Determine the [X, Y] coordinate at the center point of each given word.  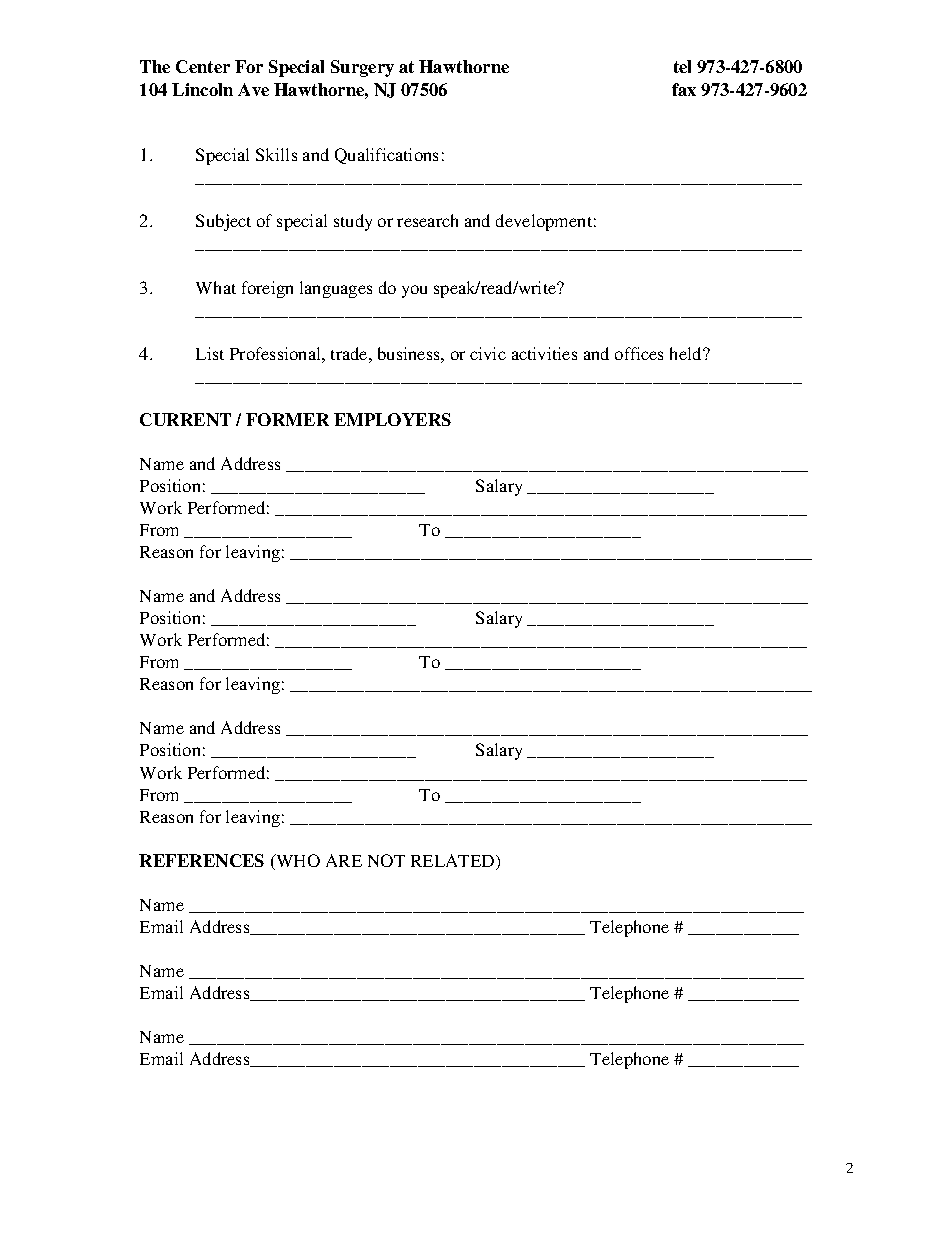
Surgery [362, 68]
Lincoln [202, 89]
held [687, 353]
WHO [297, 862]
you [414, 291]
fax [684, 89]
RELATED [454, 862]
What [216, 287]
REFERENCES [201, 860]
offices [639, 353]
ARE [344, 860]
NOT [386, 860]
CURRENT [185, 419]
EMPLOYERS [392, 419]
